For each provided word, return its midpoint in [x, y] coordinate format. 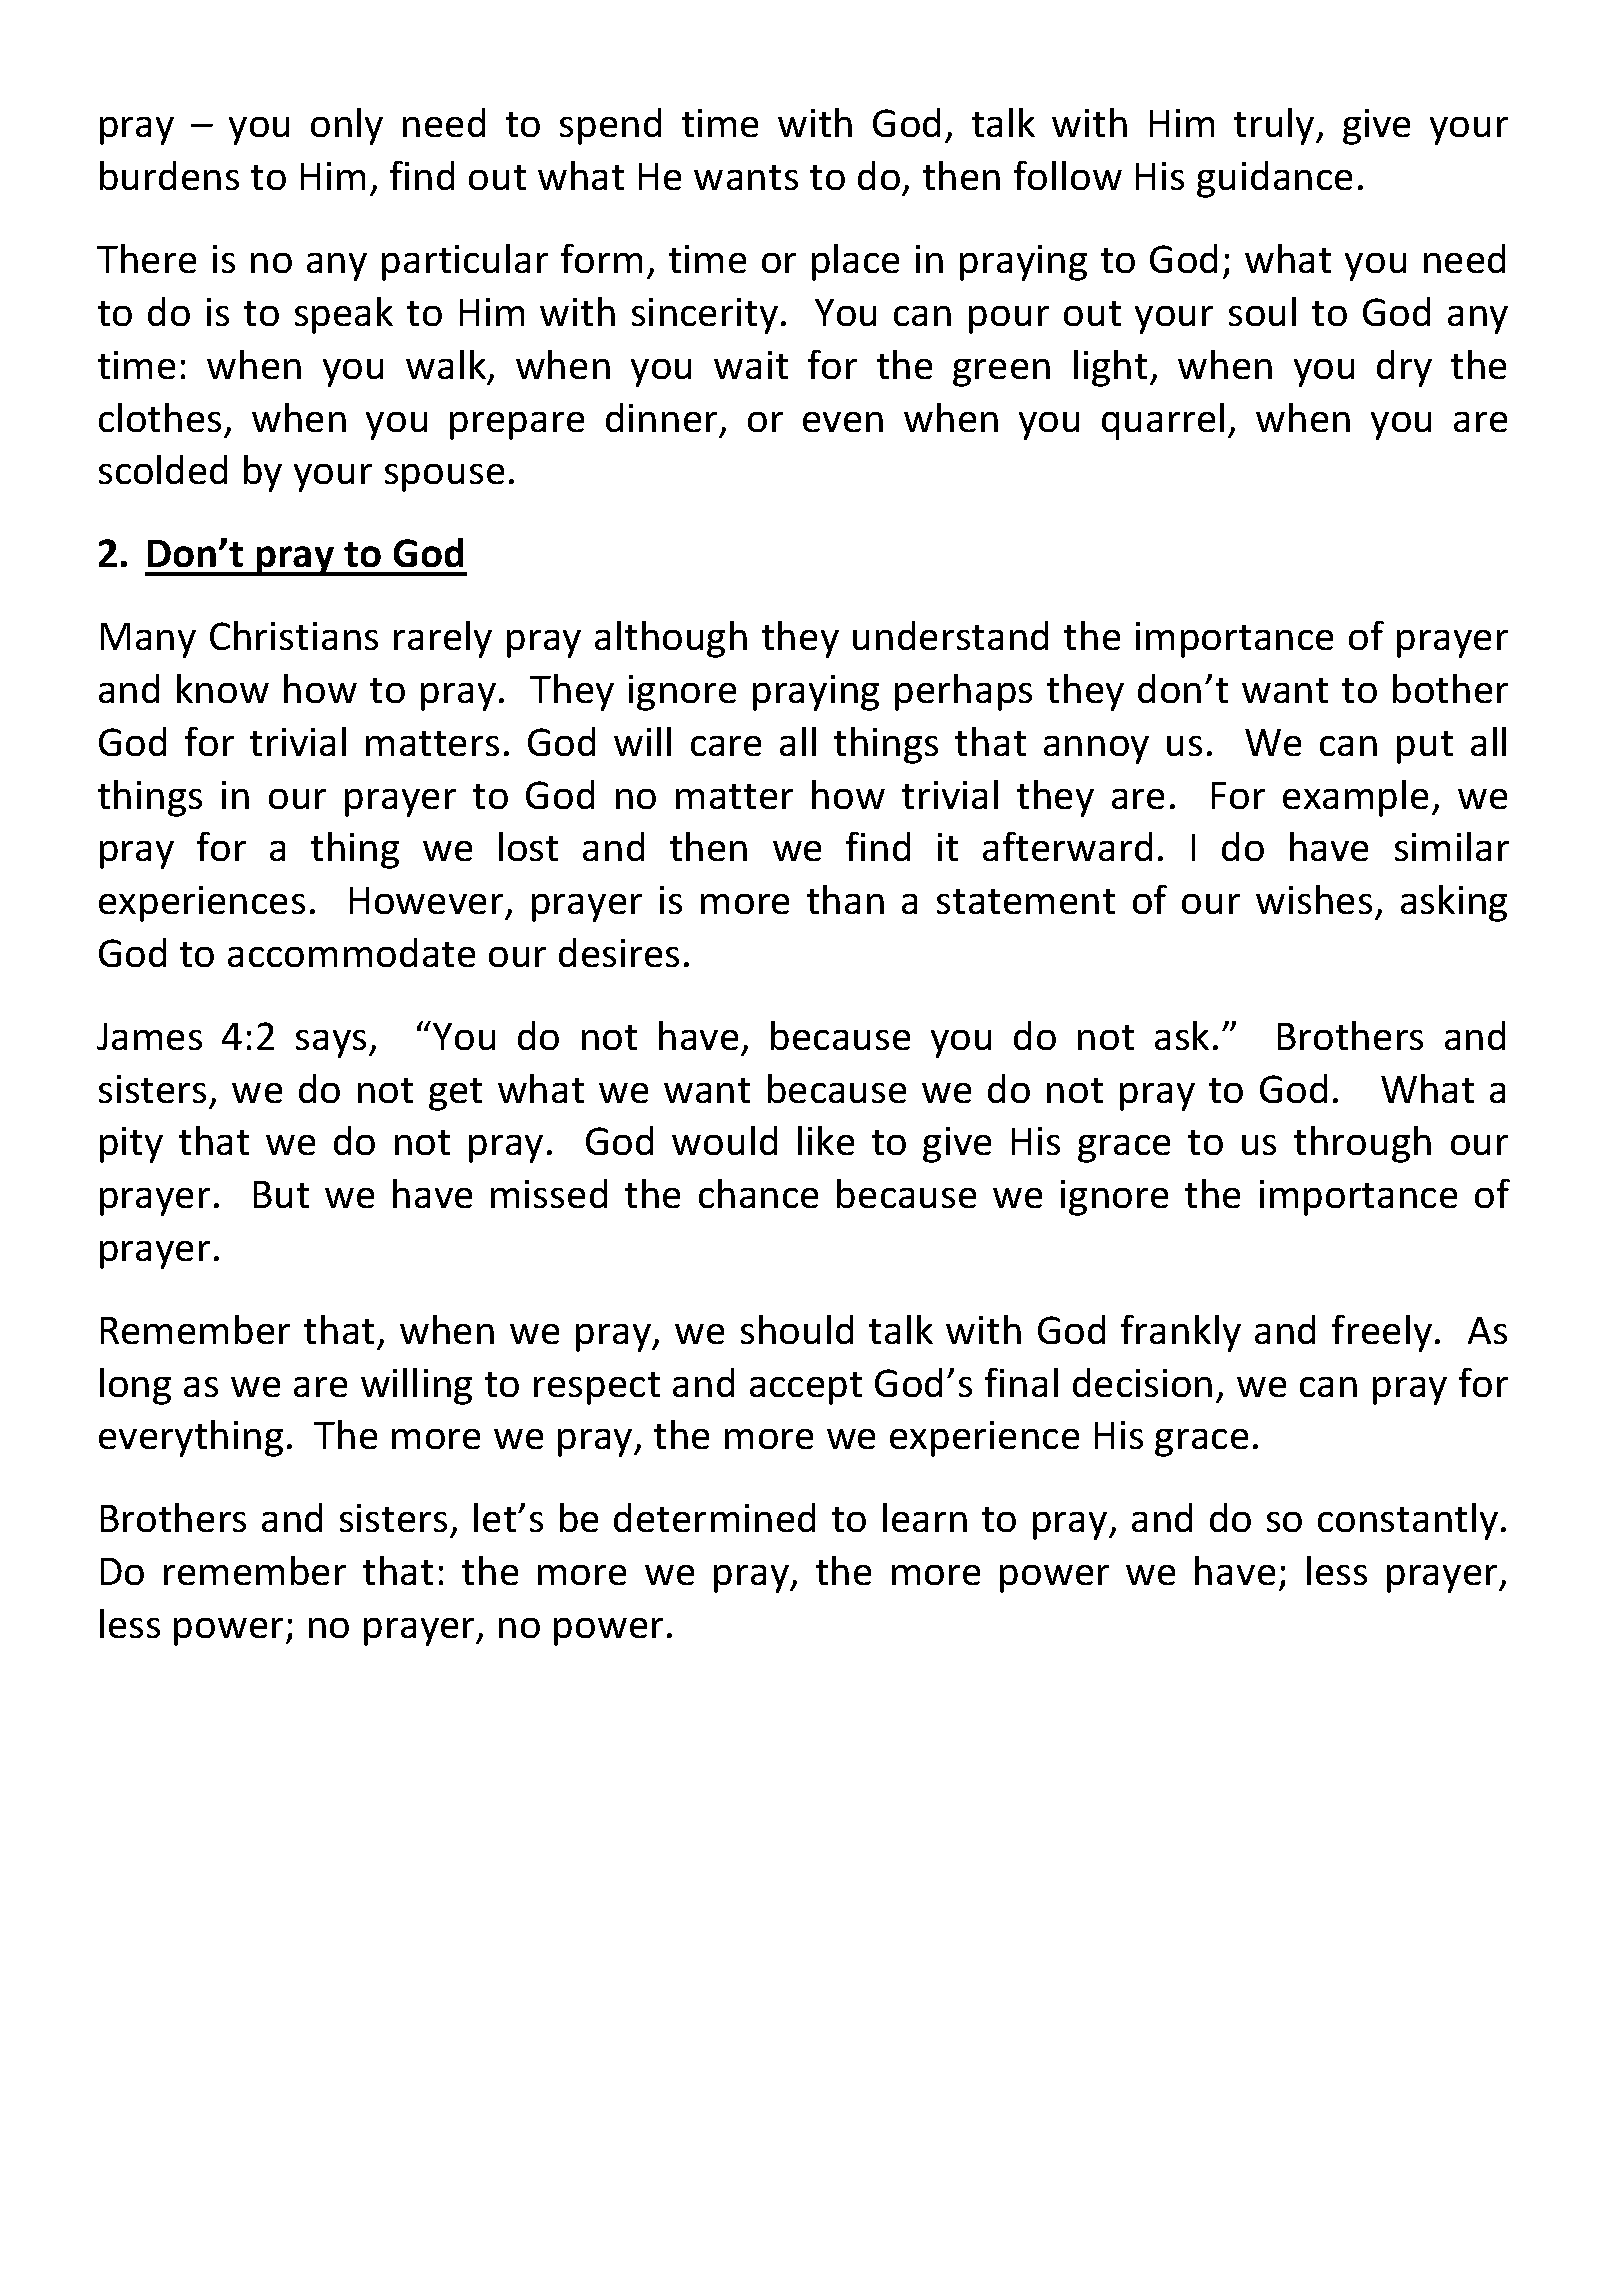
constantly [1408, 1521]
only [347, 126]
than [845, 899]
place [855, 262]
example [1355, 798]
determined [714, 1517]
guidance [1274, 179]
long [135, 1386]
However [426, 900]
